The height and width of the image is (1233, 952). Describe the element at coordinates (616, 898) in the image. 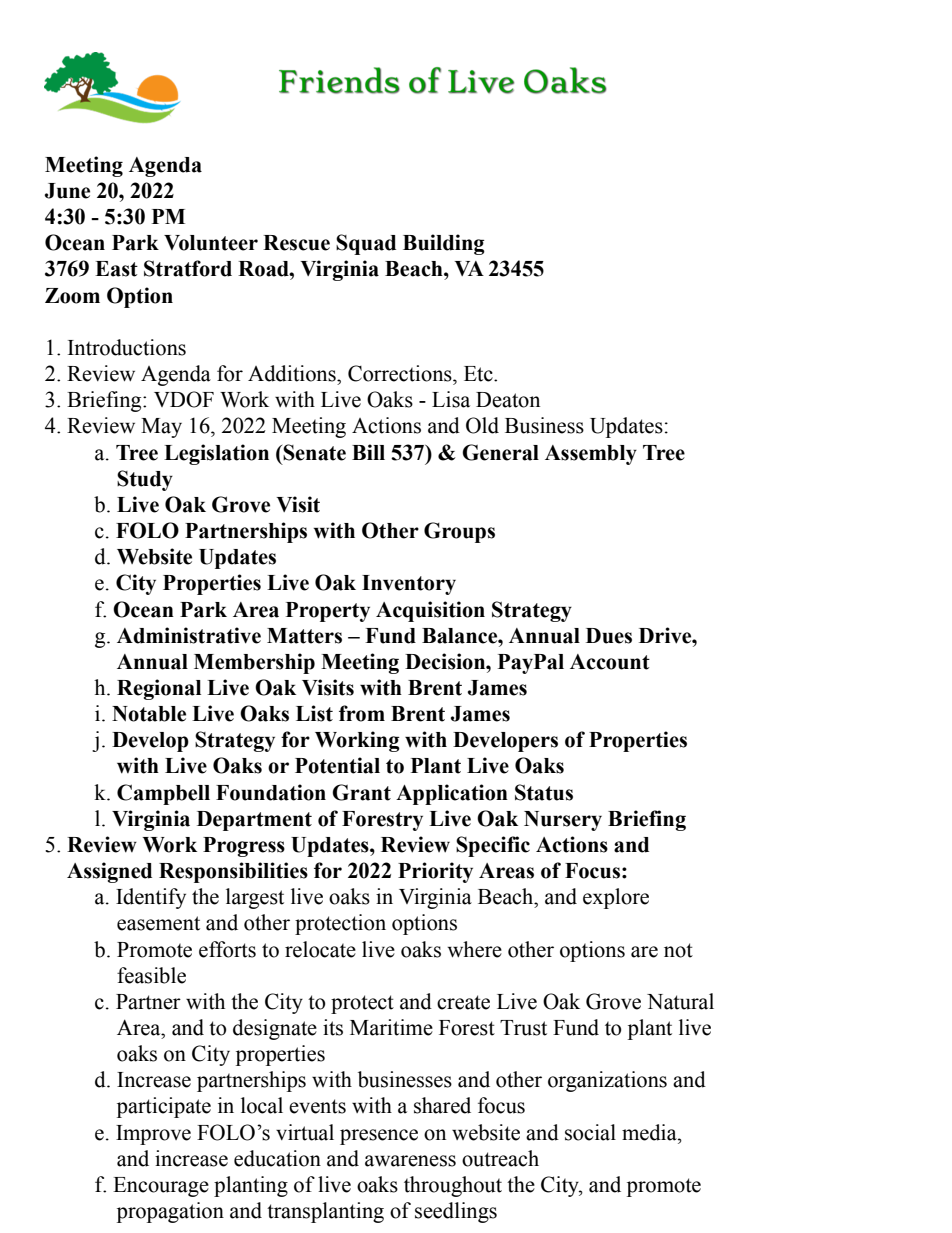

I see `explore` at that location.
